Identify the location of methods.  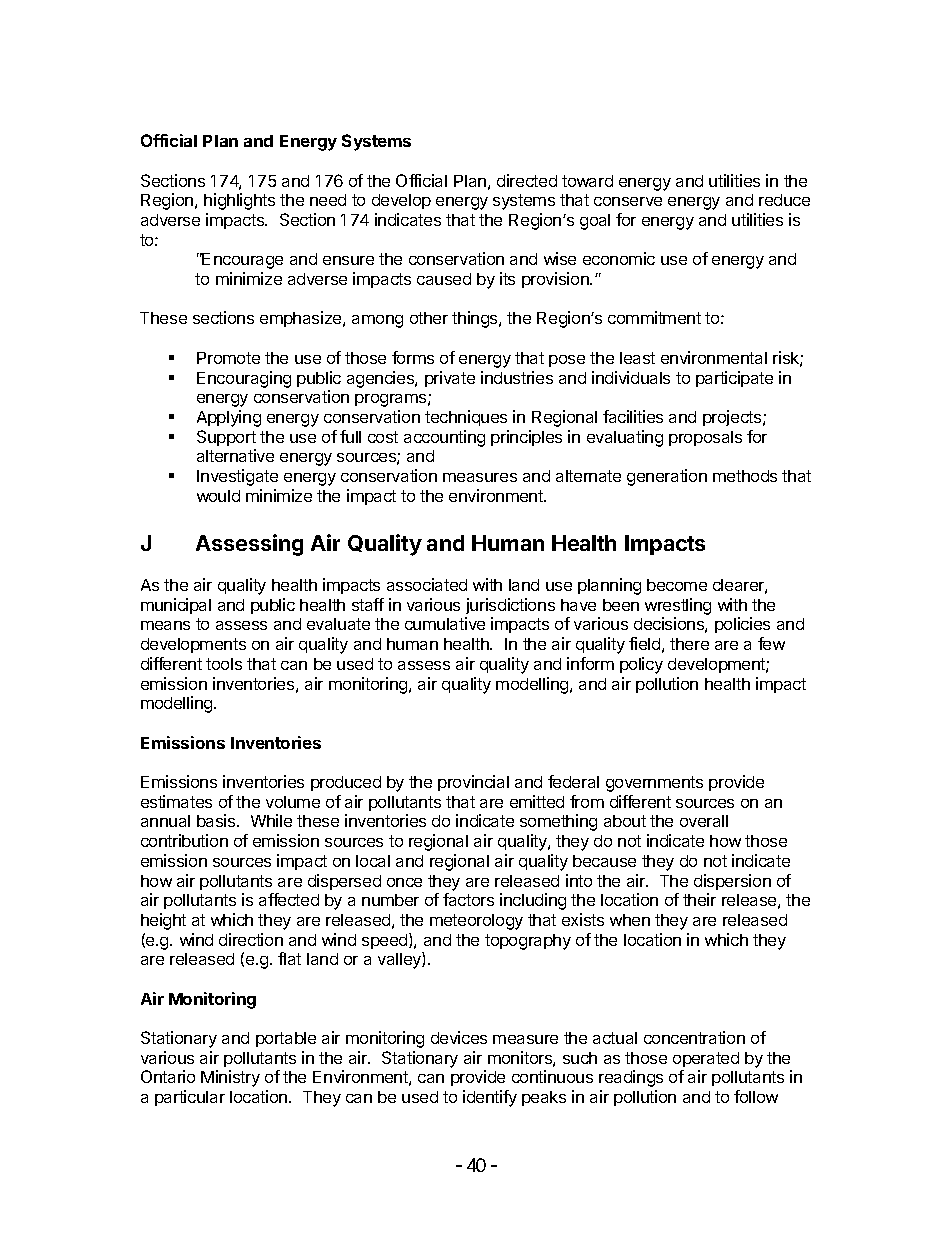
(745, 476).
